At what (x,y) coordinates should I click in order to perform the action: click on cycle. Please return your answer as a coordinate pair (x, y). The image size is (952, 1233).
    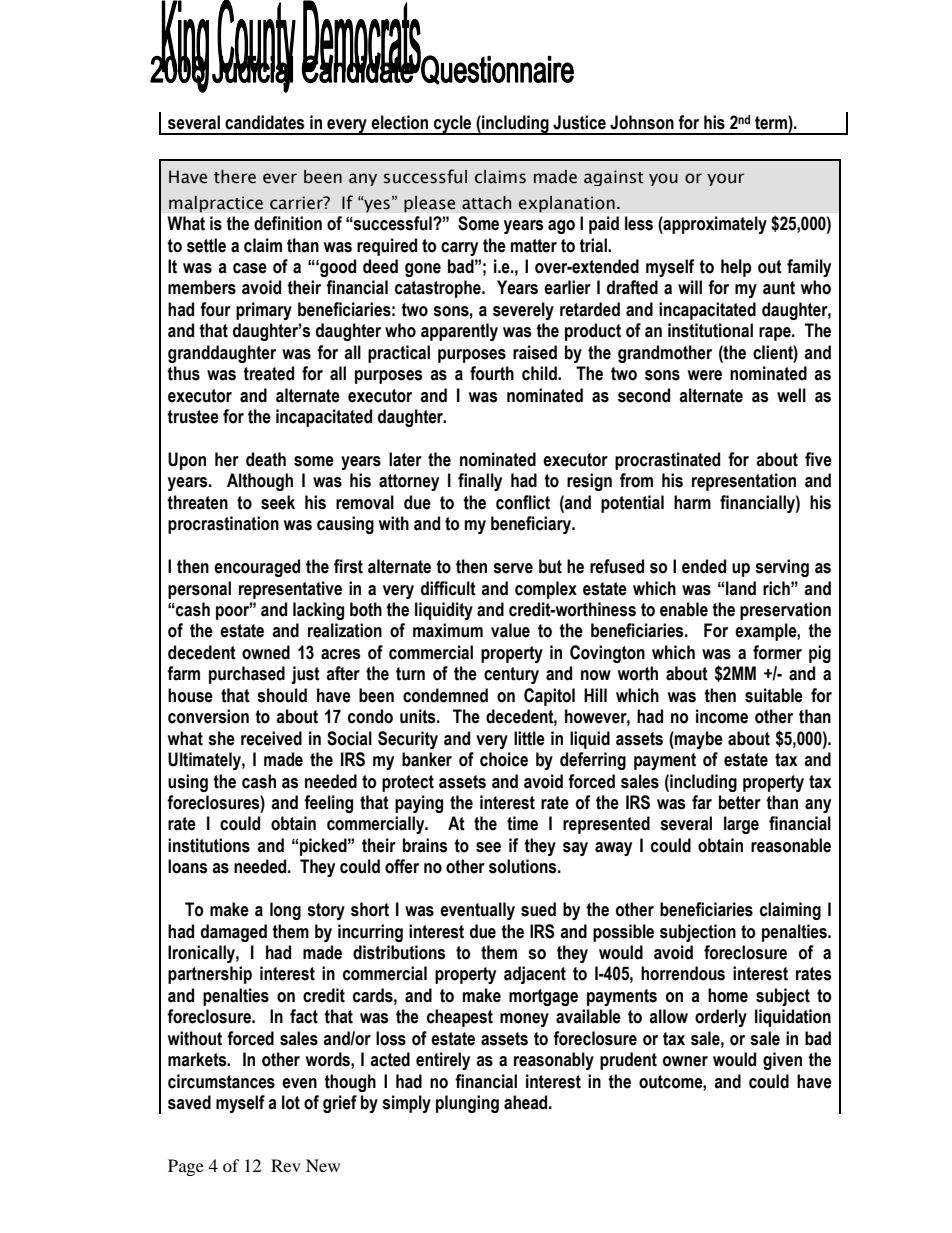
    Looking at the image, I should click on (453, 125).
